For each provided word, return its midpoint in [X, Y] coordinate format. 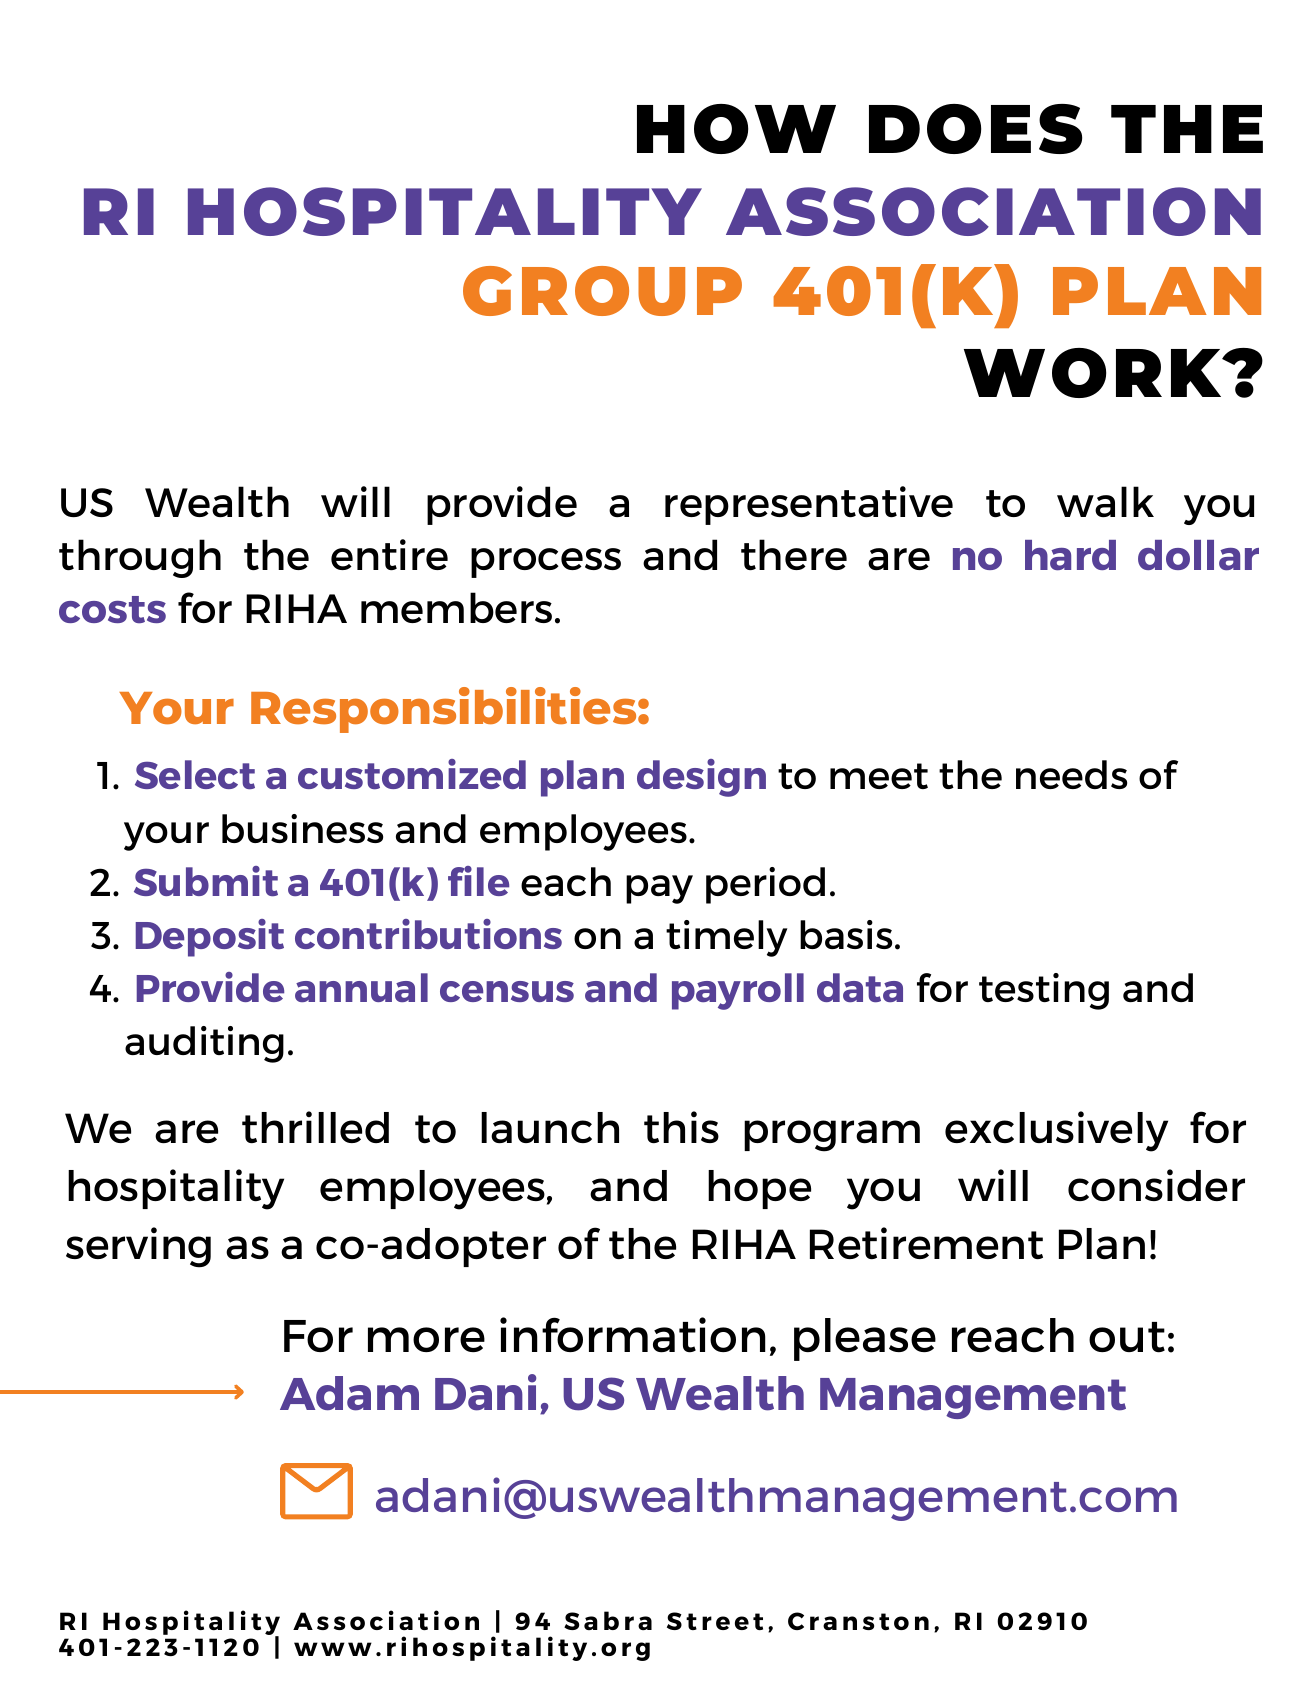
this [681, 1127]
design [701, 778]
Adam [349, 1393]
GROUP [602, 291]
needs [1071, 774]
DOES [975, 129]
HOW [736, 129]
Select [195, 774]
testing [1044, 991]
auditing [204, 1044]
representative [809, 505]
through [140, 558]
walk [1105, 501]
